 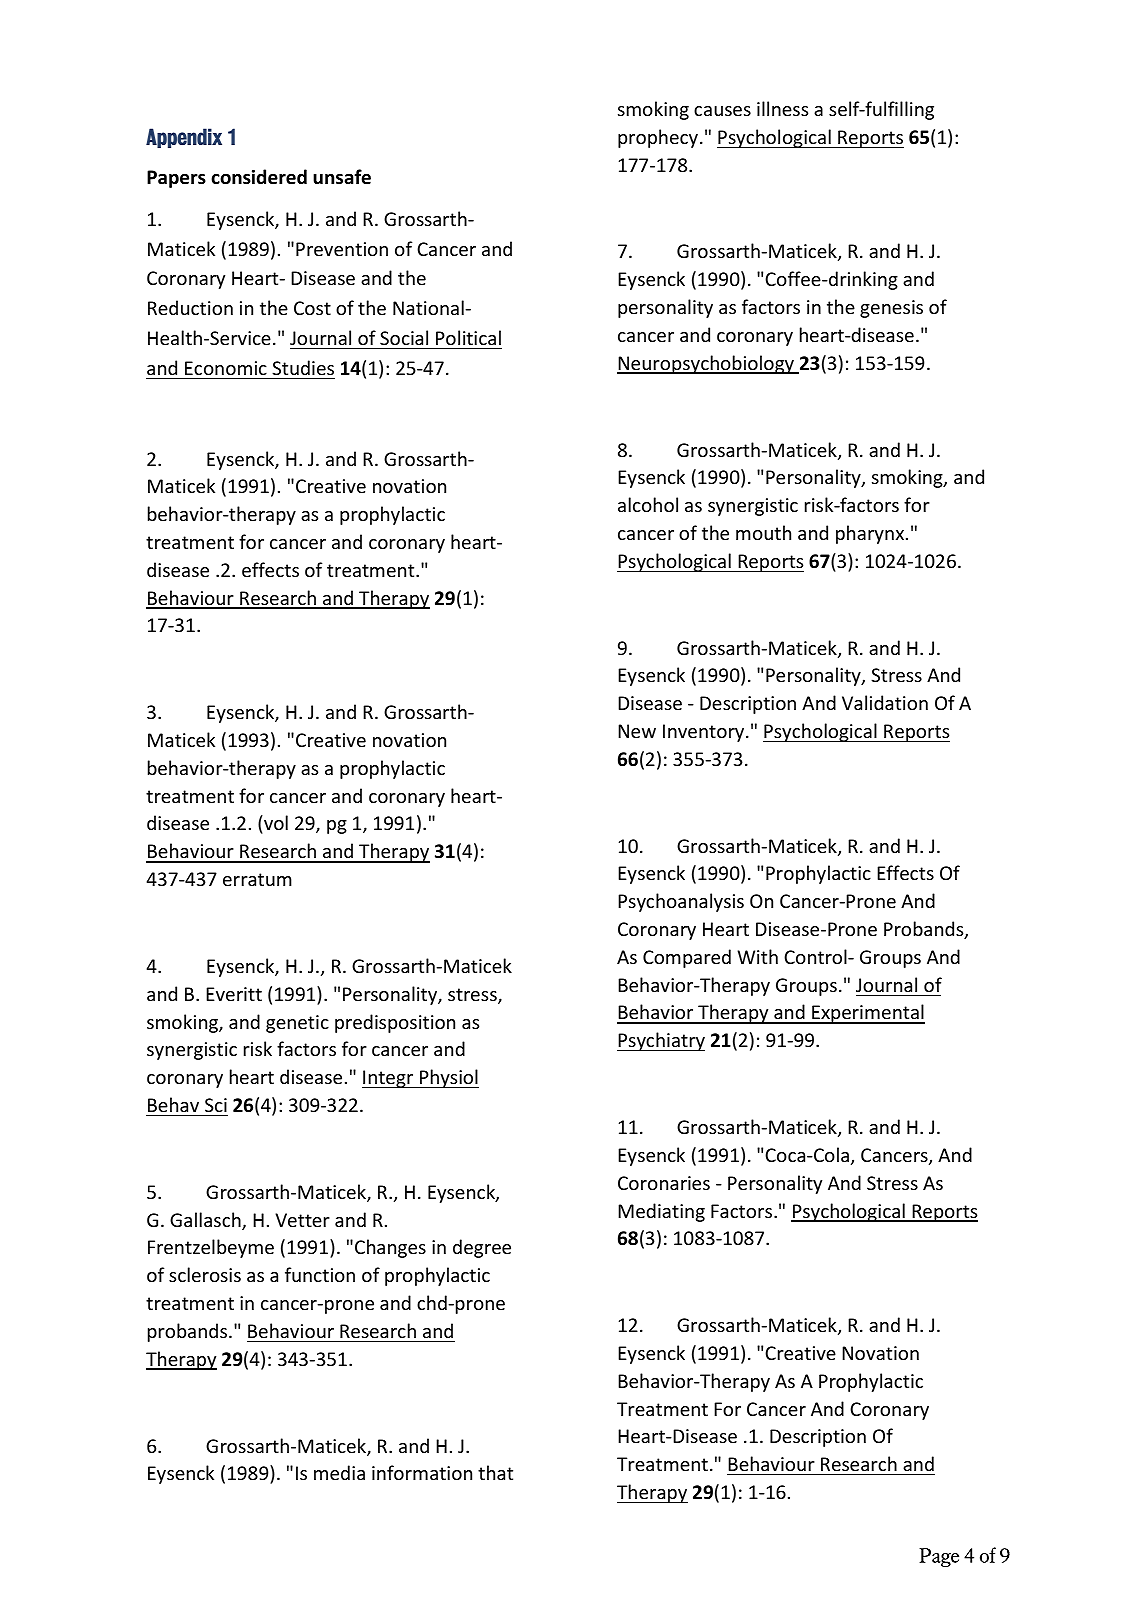 I want to click on that, so click(x=495, y=1472).
